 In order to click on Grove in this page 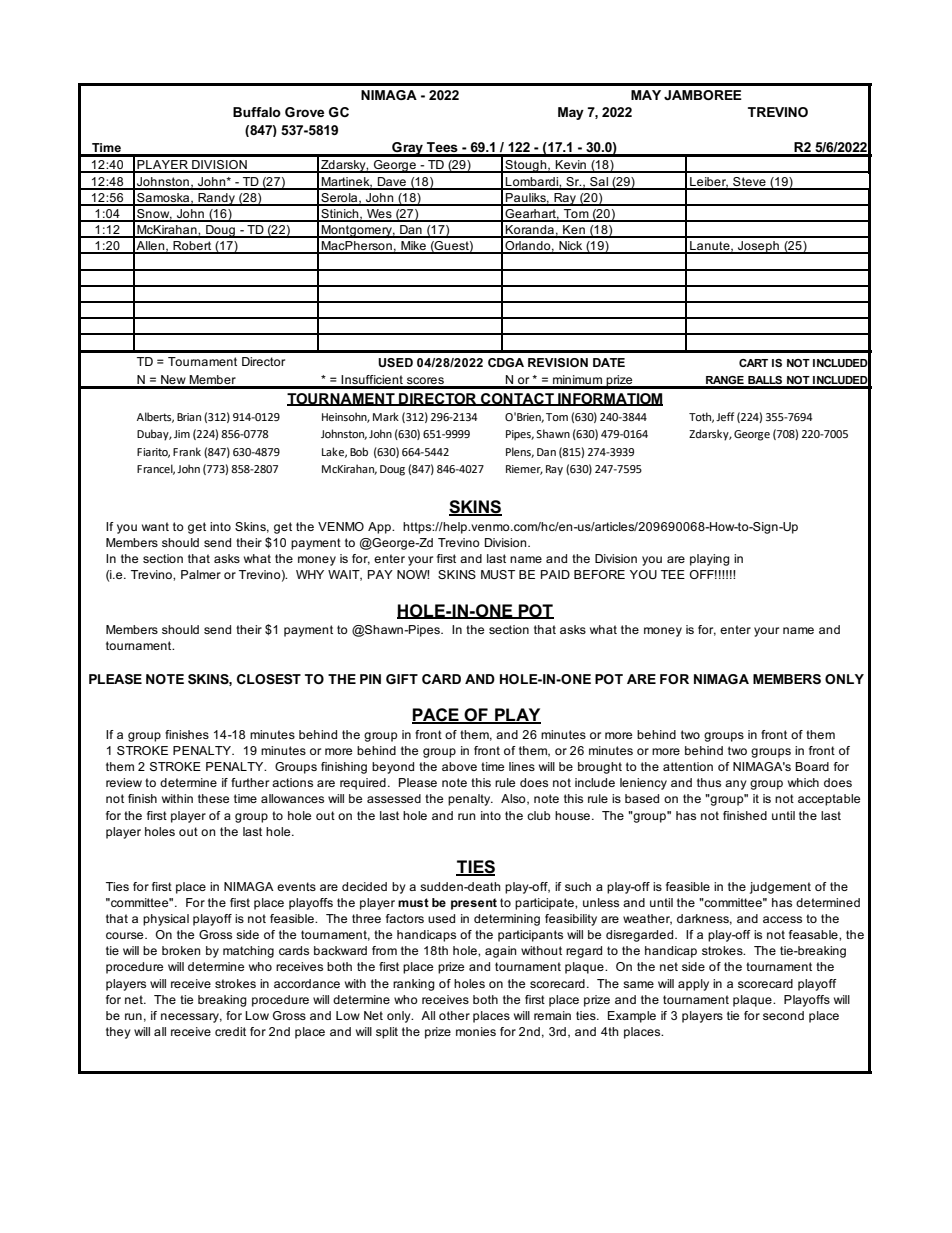, I will do `click(304, 112)`.
